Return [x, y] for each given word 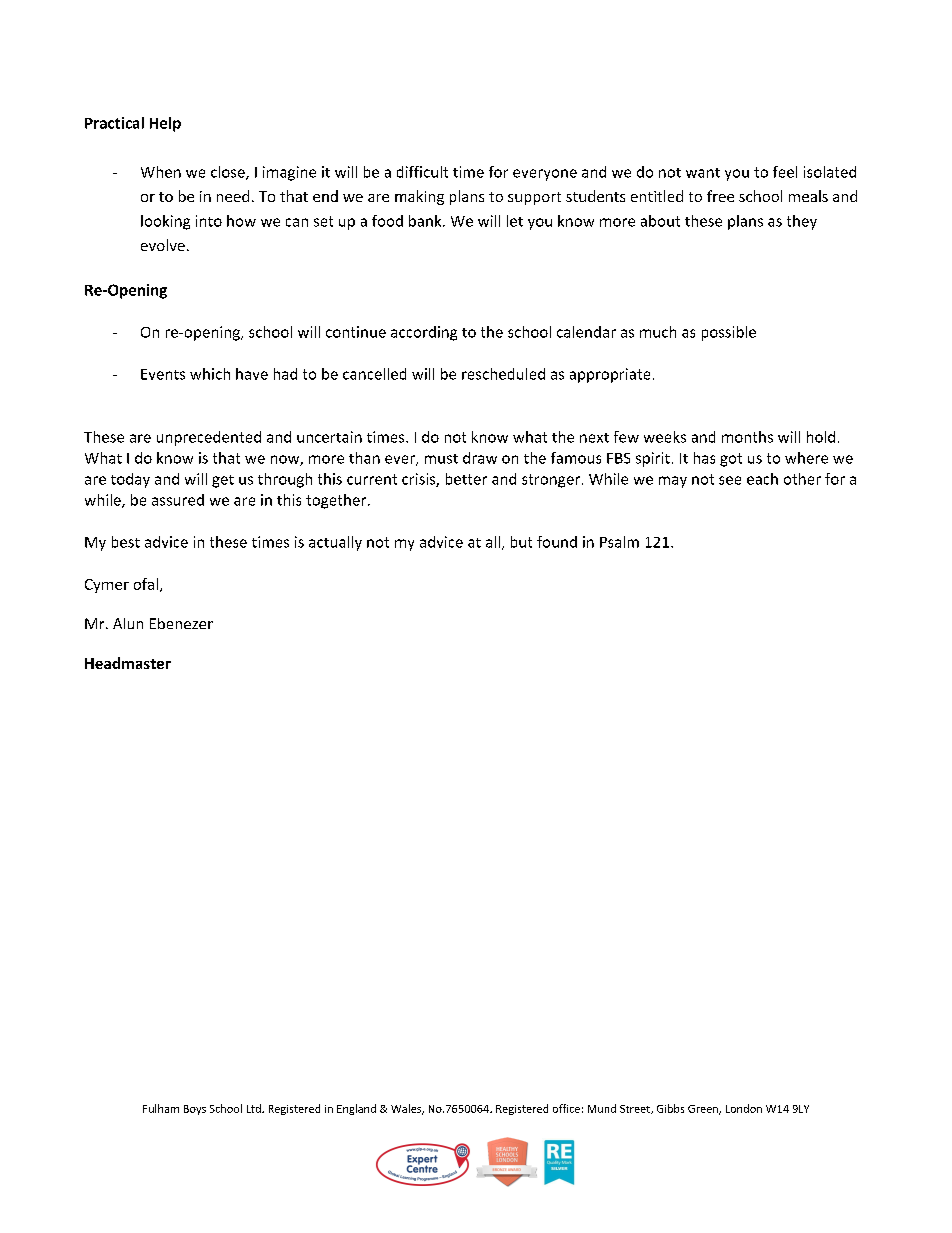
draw [480, 458]
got [731, 460]
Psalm [619, 542]
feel [785, 172]
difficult [422, 172]
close [229, 173]
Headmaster [128, 663]
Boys [195, 1110]
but [521, 542]
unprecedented [209, 438]
